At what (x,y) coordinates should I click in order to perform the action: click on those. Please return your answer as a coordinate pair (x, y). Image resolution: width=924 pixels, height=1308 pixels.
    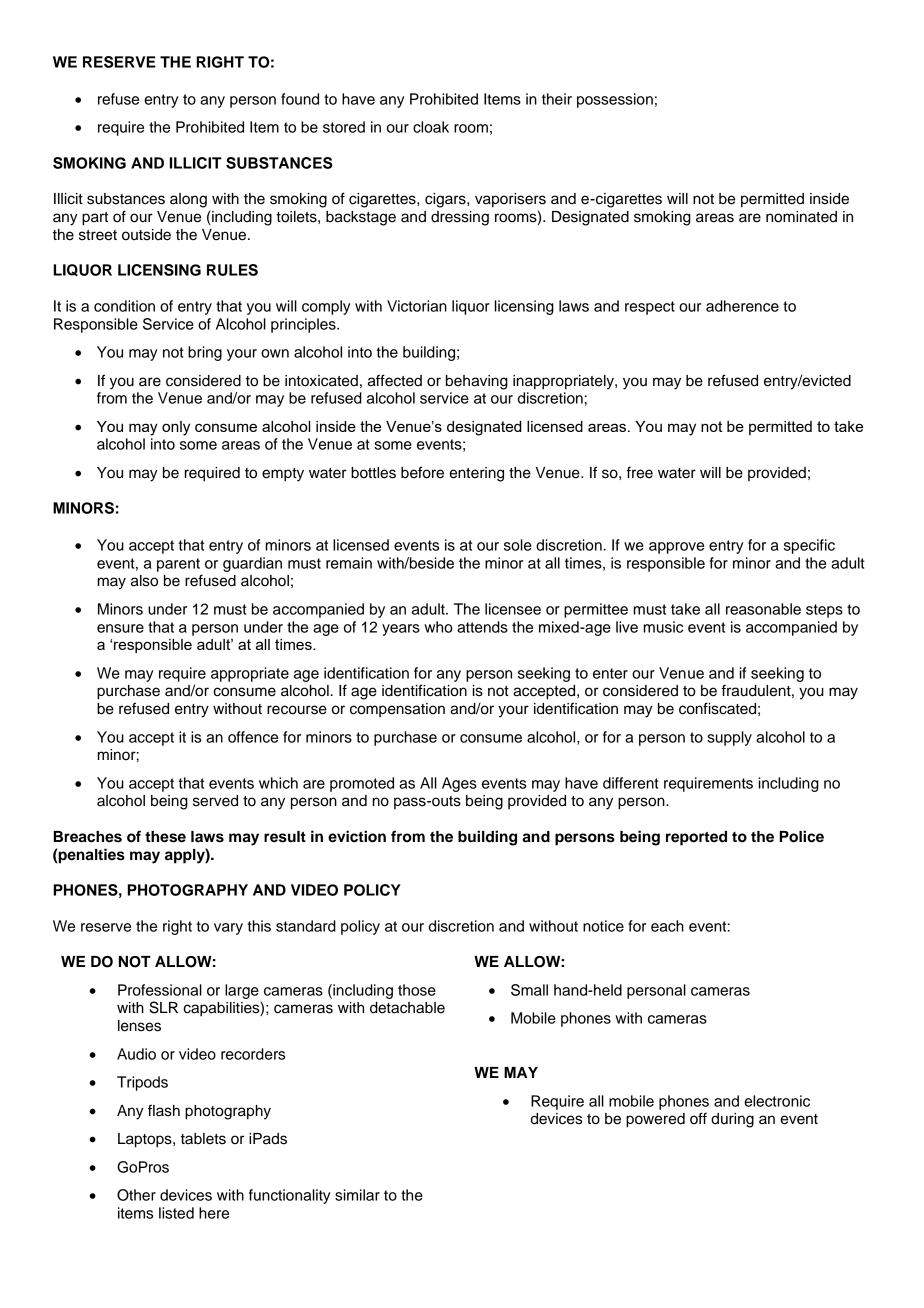
    Looking at the image, I should click on (417, 990).
